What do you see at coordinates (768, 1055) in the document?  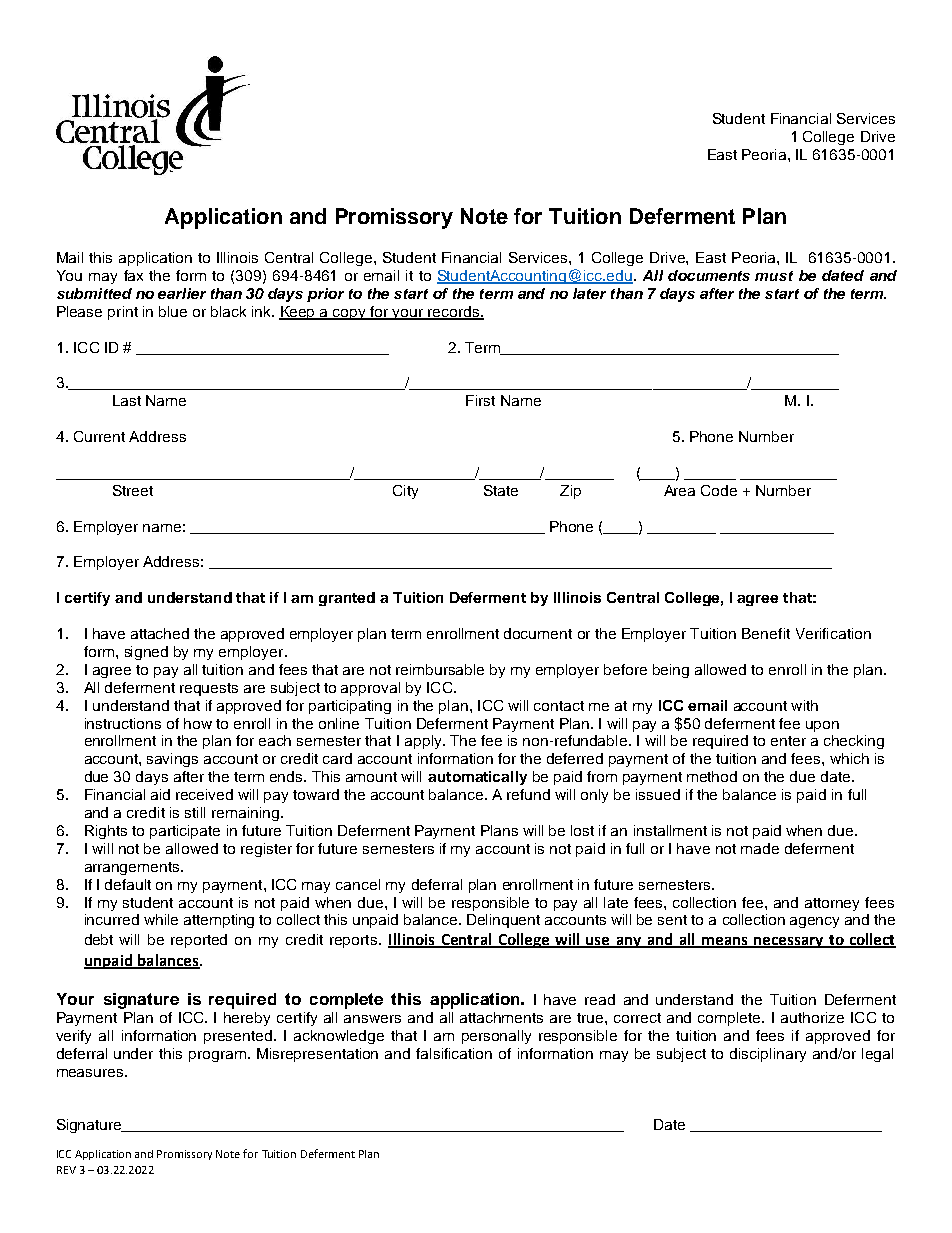 I see `disciplinary` at bounding box center [768, 1055].
